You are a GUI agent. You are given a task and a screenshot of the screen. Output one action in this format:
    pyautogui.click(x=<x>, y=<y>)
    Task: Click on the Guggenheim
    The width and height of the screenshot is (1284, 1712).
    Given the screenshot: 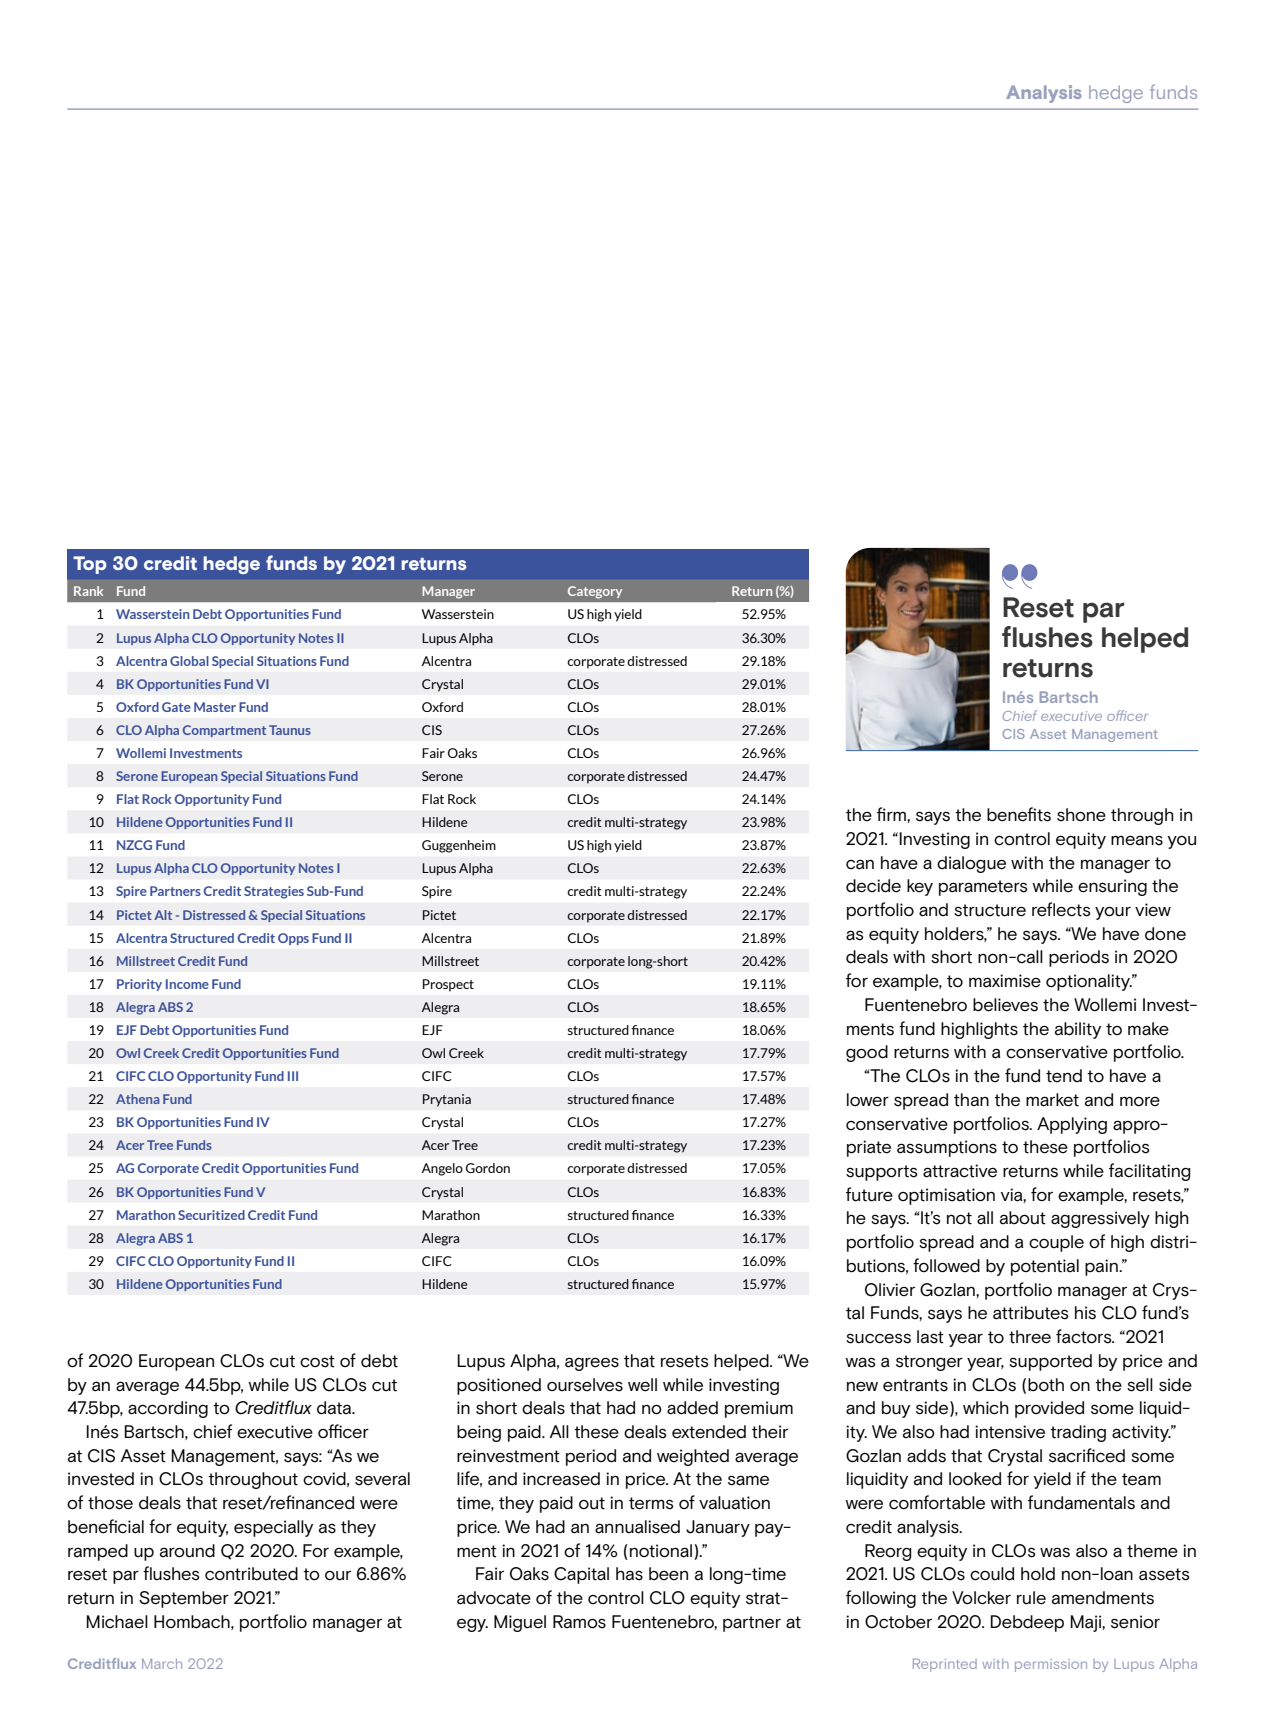 What is the action you would take?
    pyautogui.click(x=459, y=846)
